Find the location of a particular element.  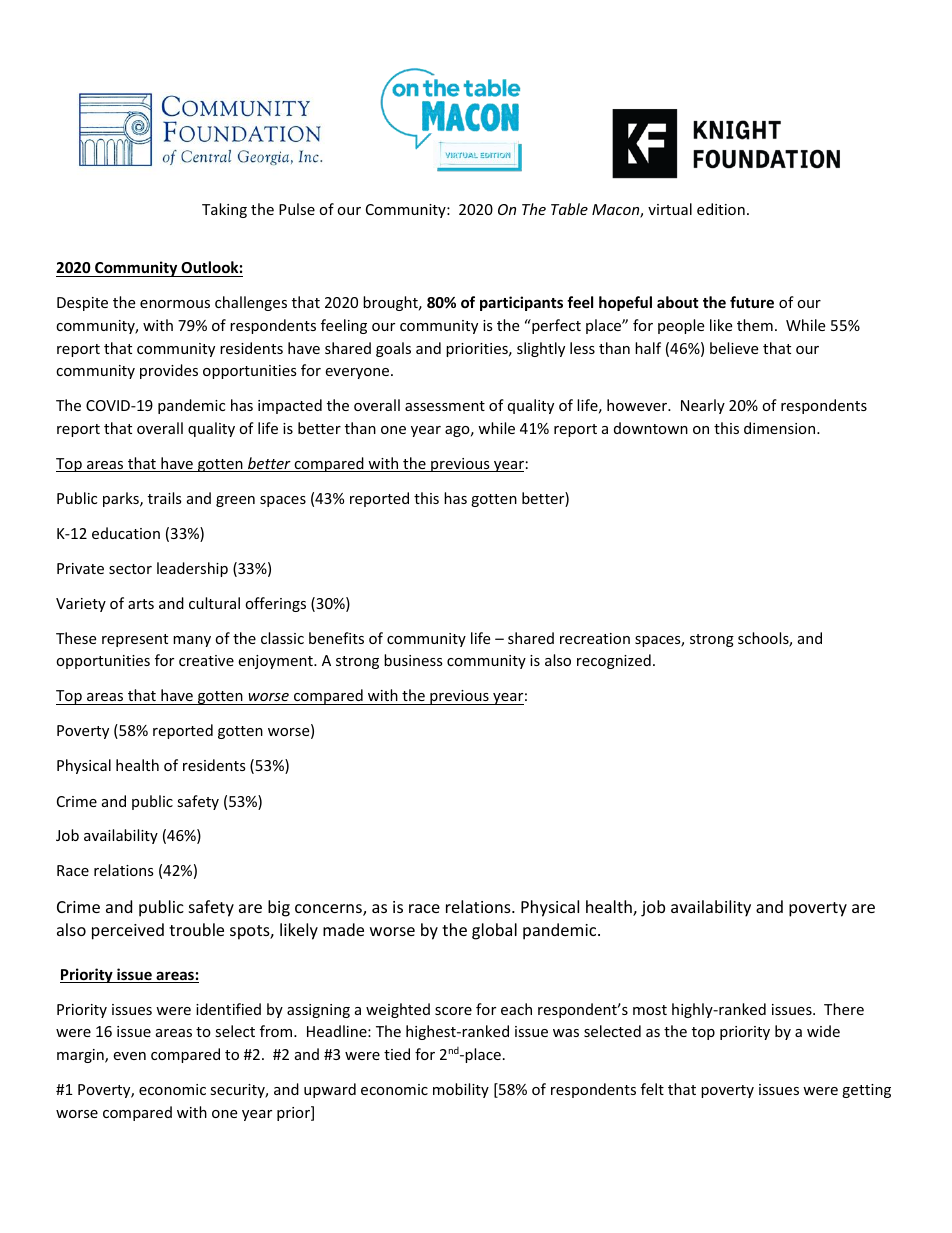

dimension is located at coordinates (781, 428).
